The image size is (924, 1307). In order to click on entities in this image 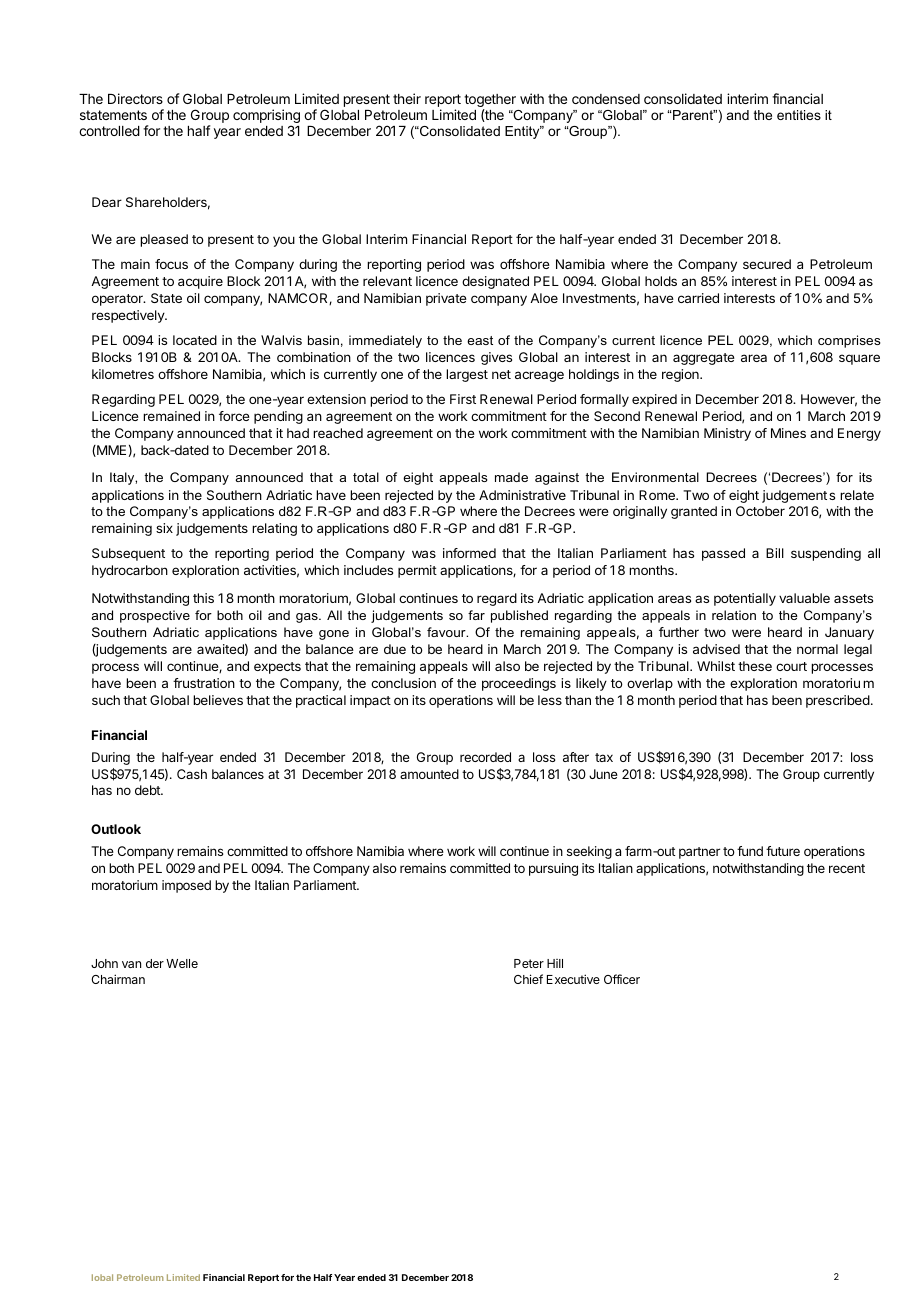, I will do `click(799, 115)`.
